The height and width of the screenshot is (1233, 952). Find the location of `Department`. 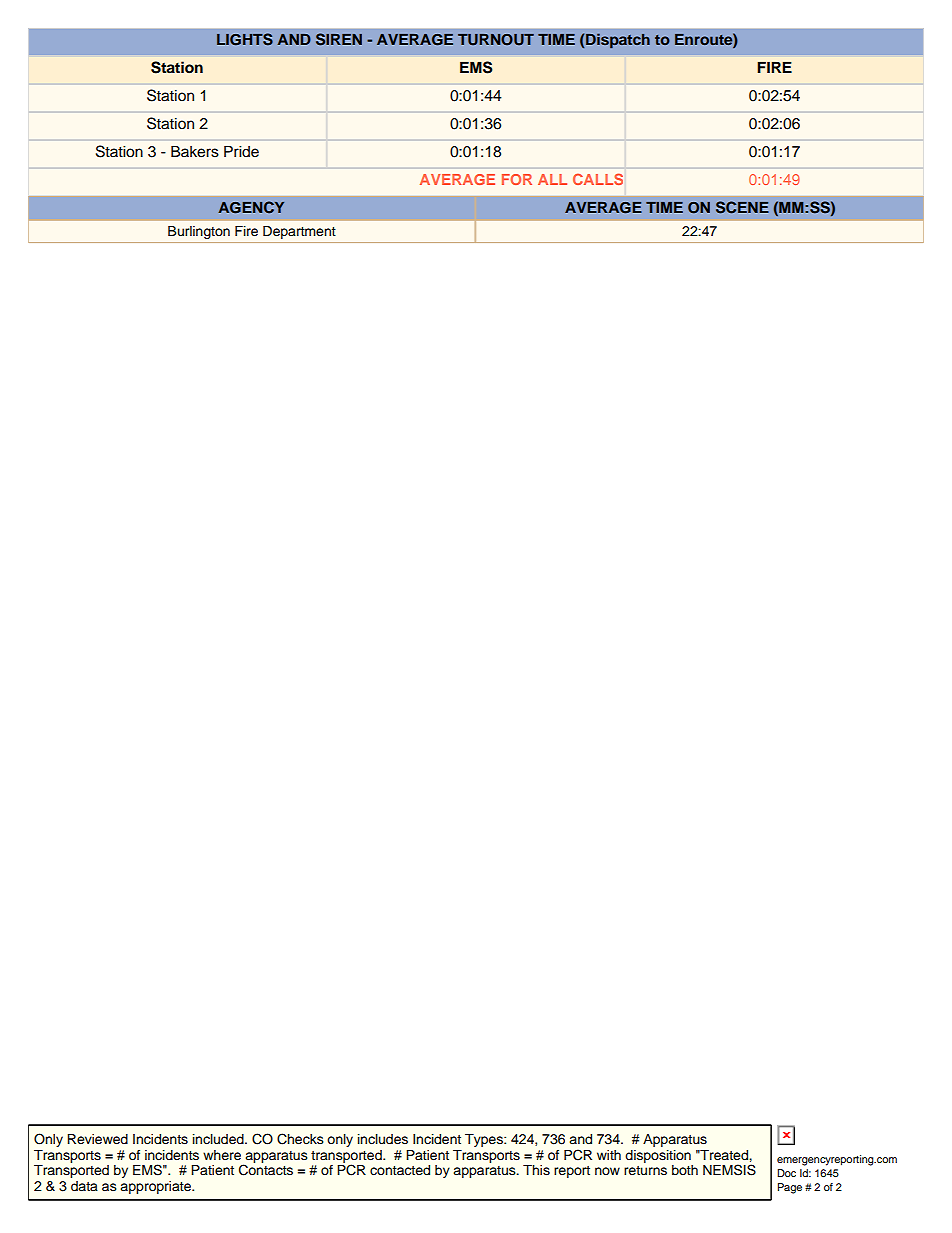

Department is located at coordinates (299, 232).
